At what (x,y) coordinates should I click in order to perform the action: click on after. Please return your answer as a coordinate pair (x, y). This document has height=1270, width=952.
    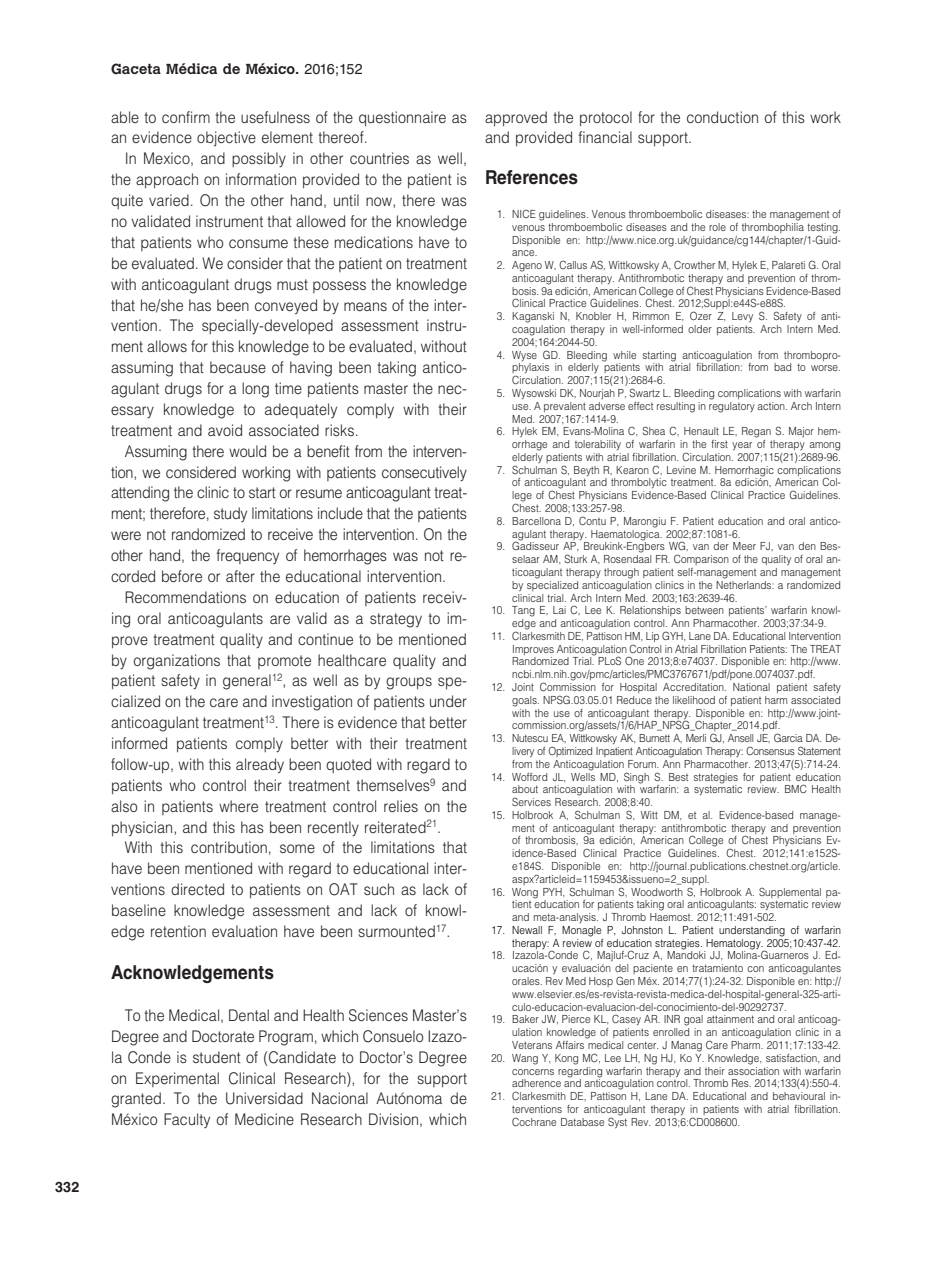
    Looking at the image, I should click on (240, 576).
